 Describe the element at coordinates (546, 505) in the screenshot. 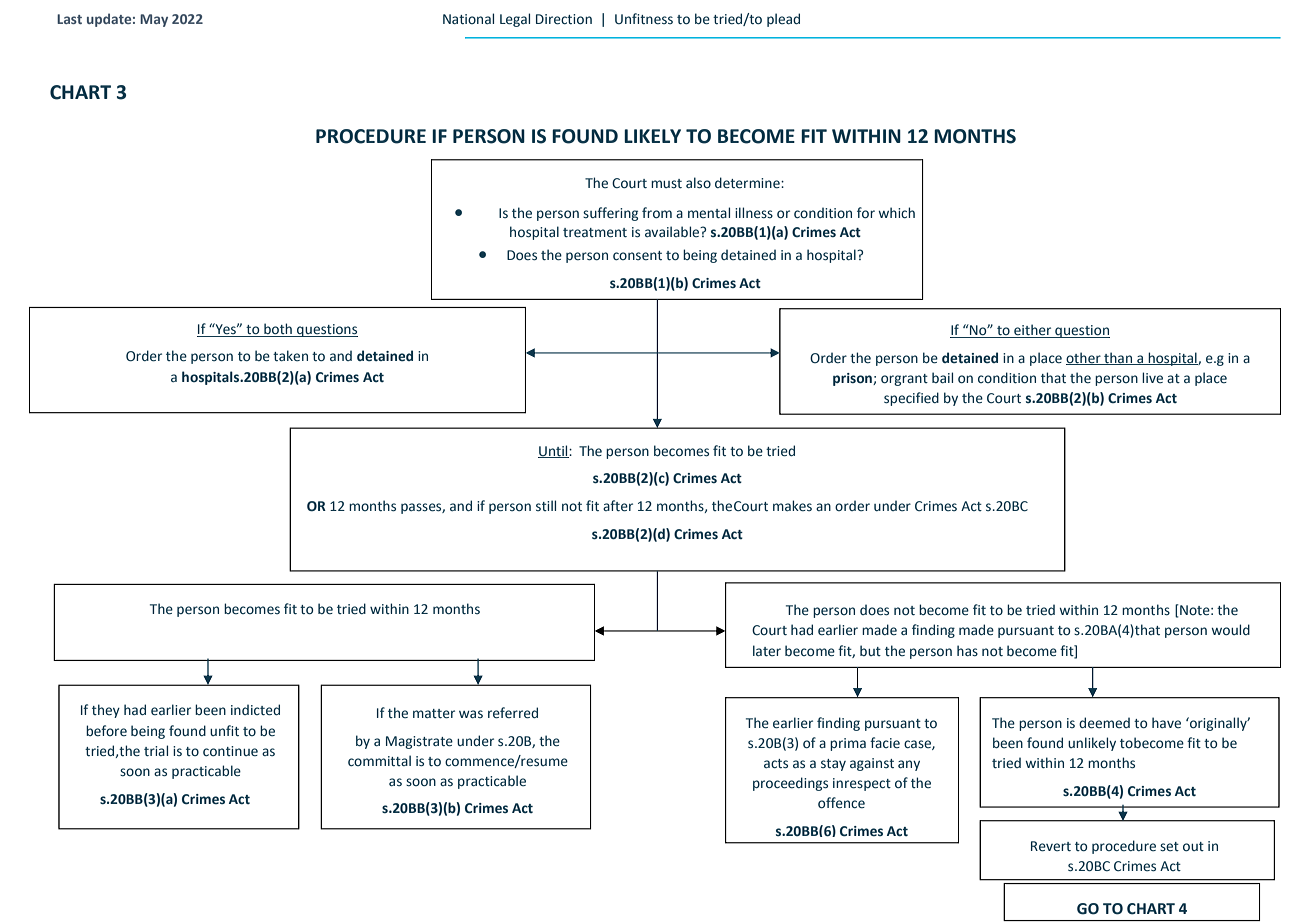

I see `still` at that location.
